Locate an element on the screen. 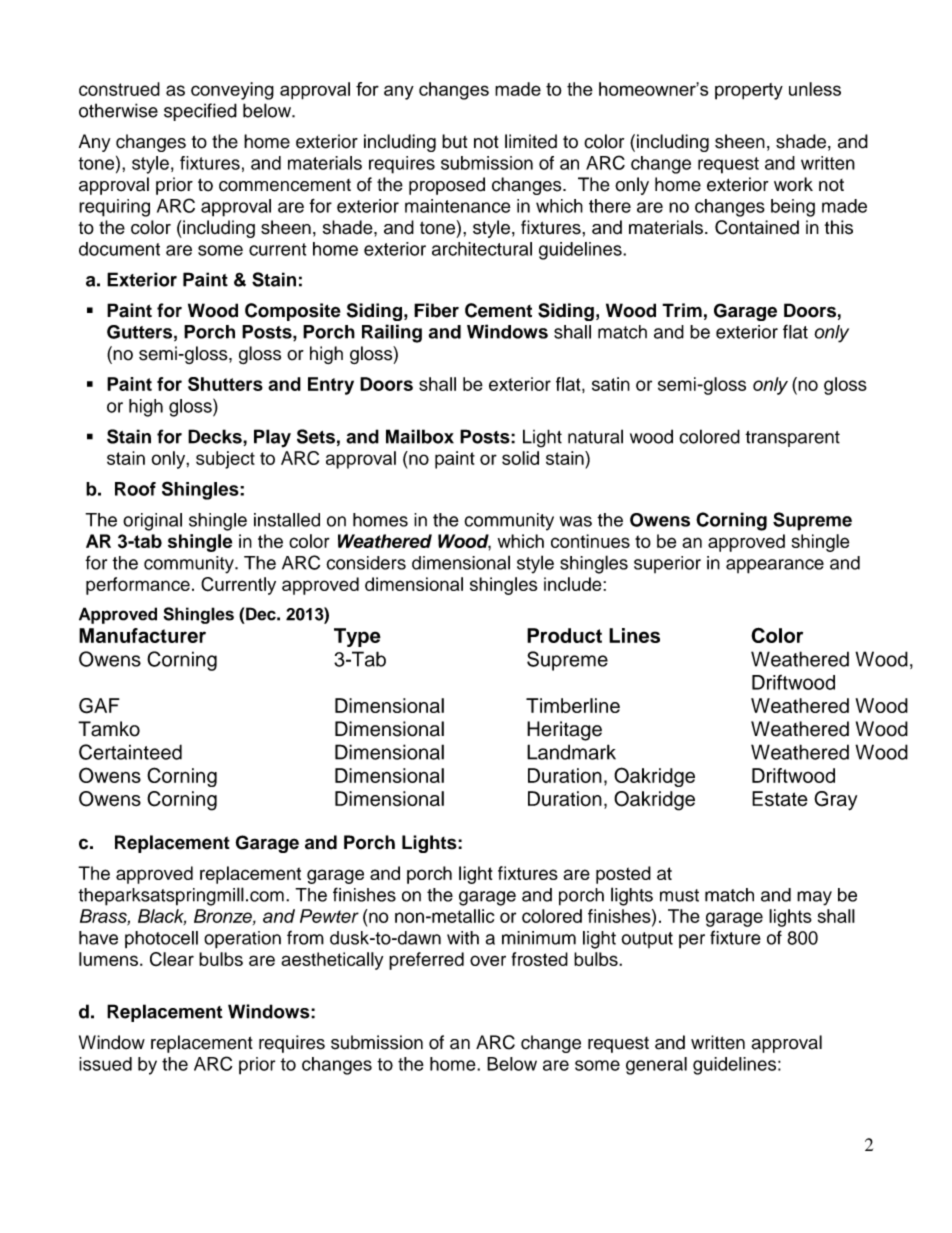  Fiber is located at coordinates (436, 310).
